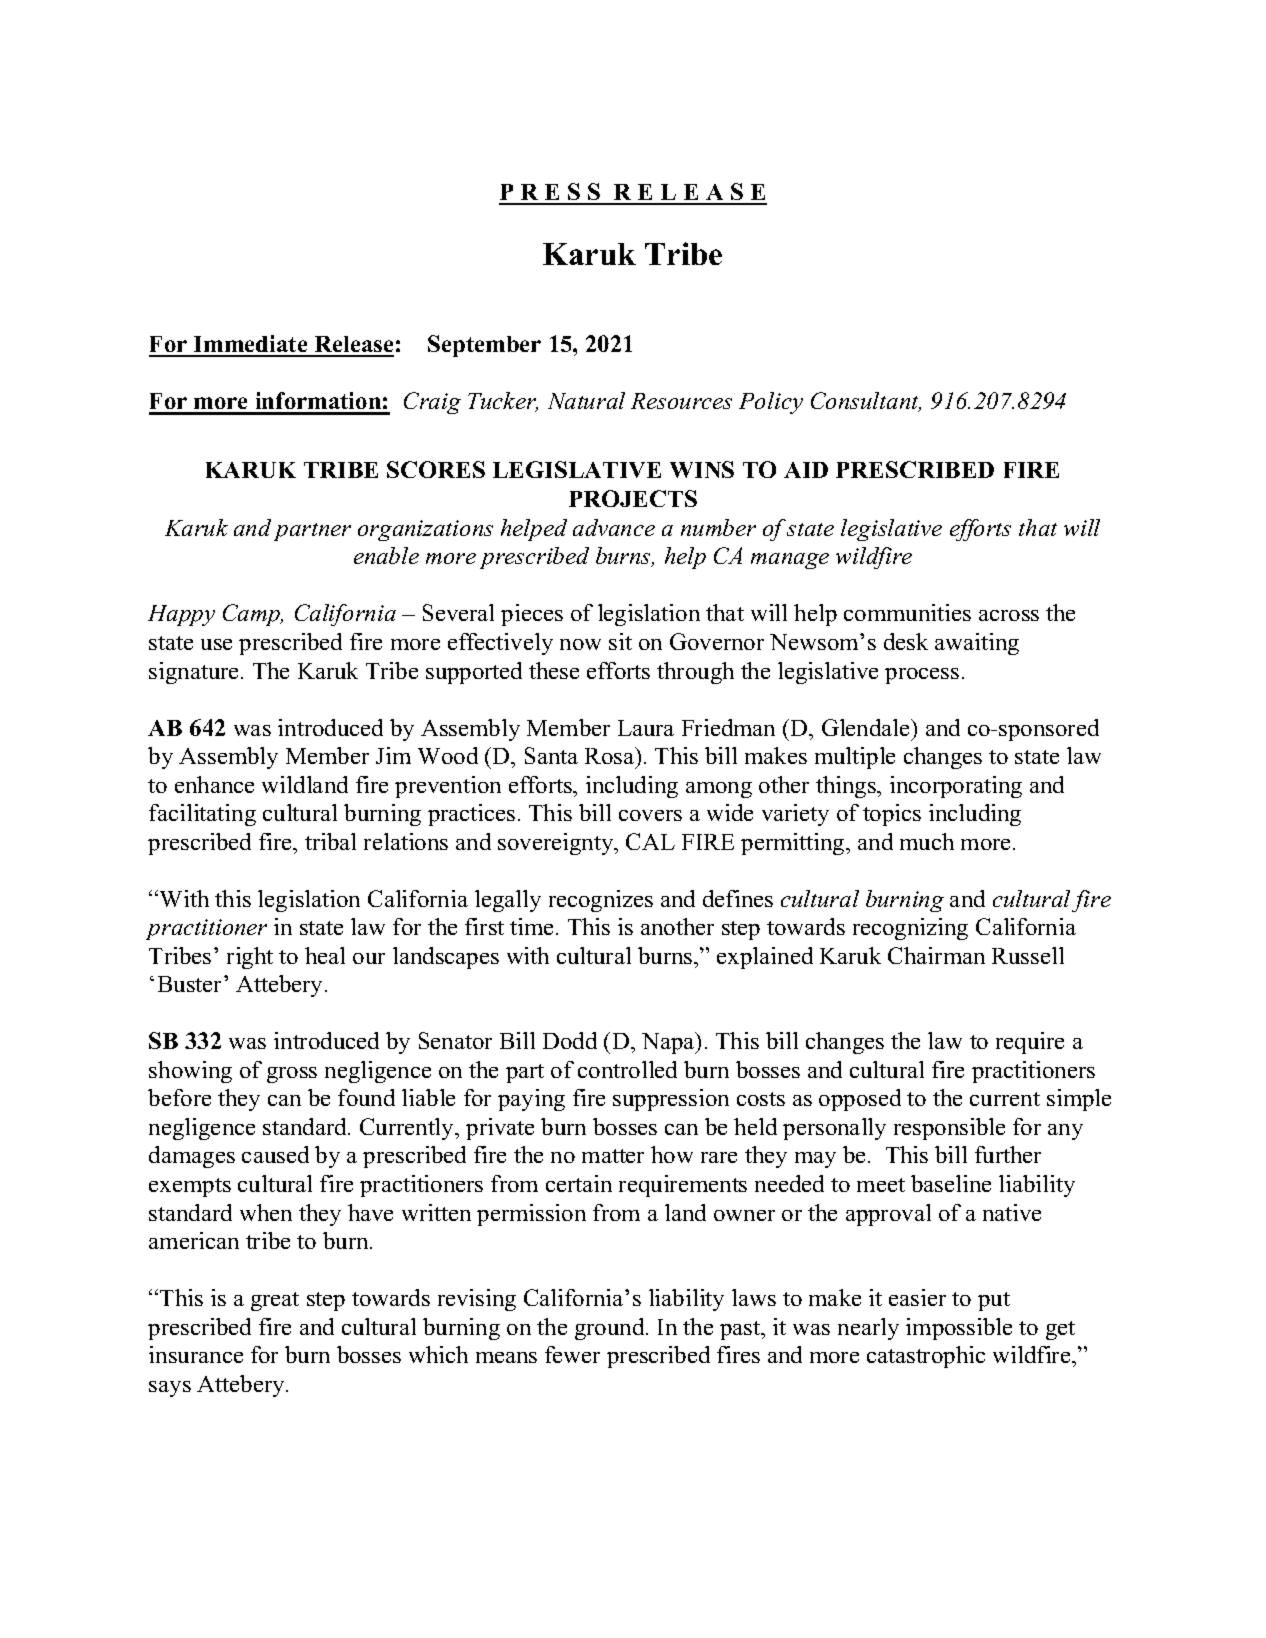 This document has width=1266, height=1638. Describe the element at coordinates (646, 728) in the document. I see `Laura` at that location.
